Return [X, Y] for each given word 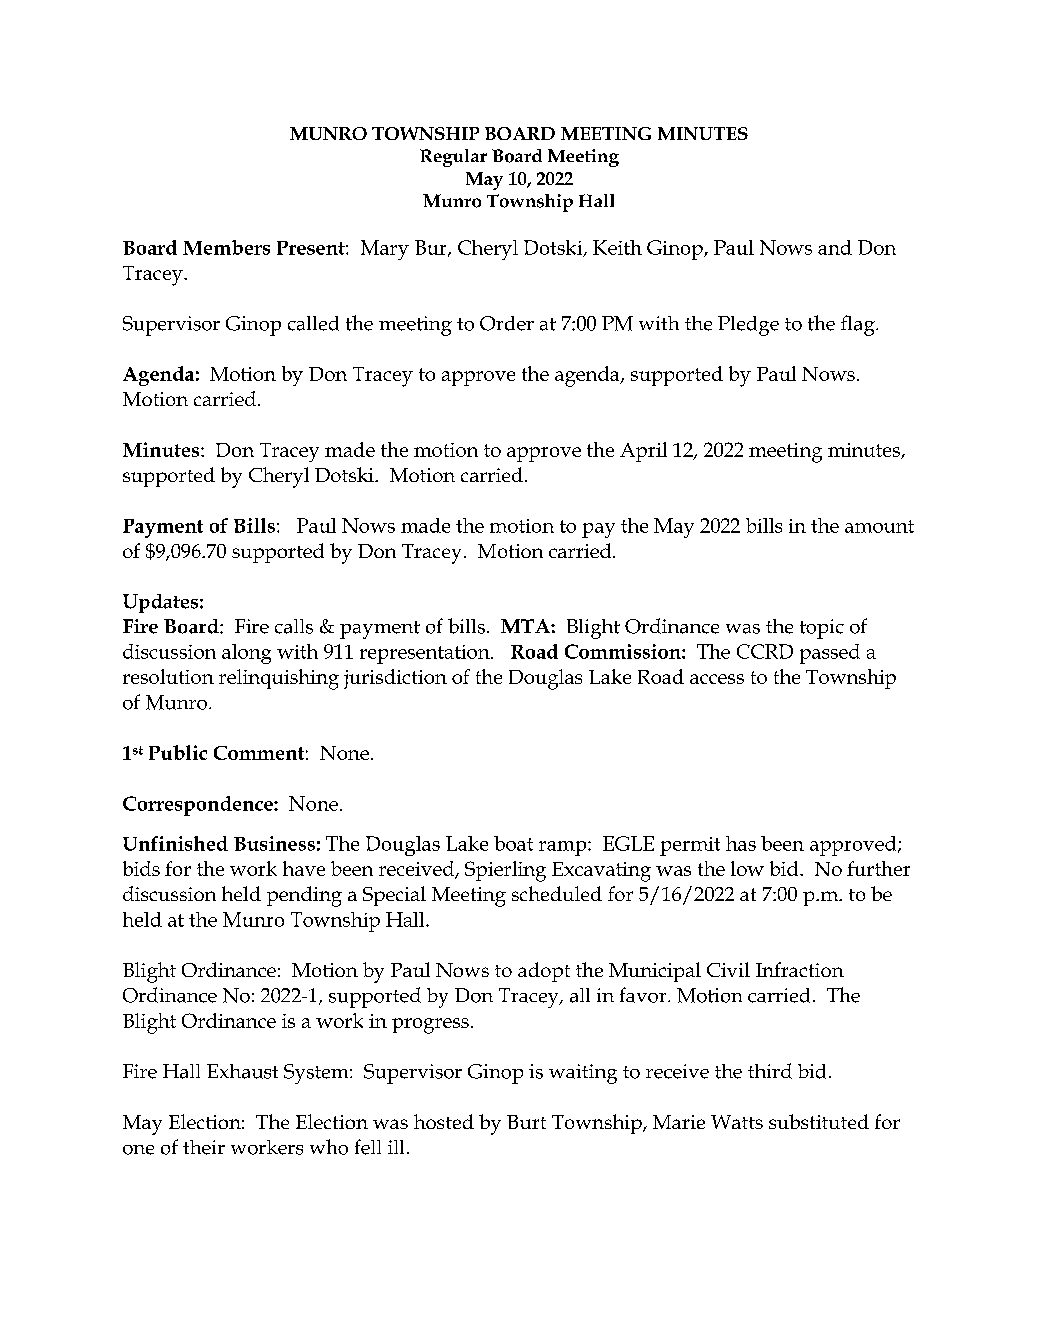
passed [830, 654]
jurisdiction [395, 679]
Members [226, 247]
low [747, 868]
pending [304, 896]
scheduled [557, 893]
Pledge [748, 326]
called [313, 323]
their [204, 1147]
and [835, 247]
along [246, 654]
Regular [453, 158]
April [643, 452]
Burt [526, 1122]
